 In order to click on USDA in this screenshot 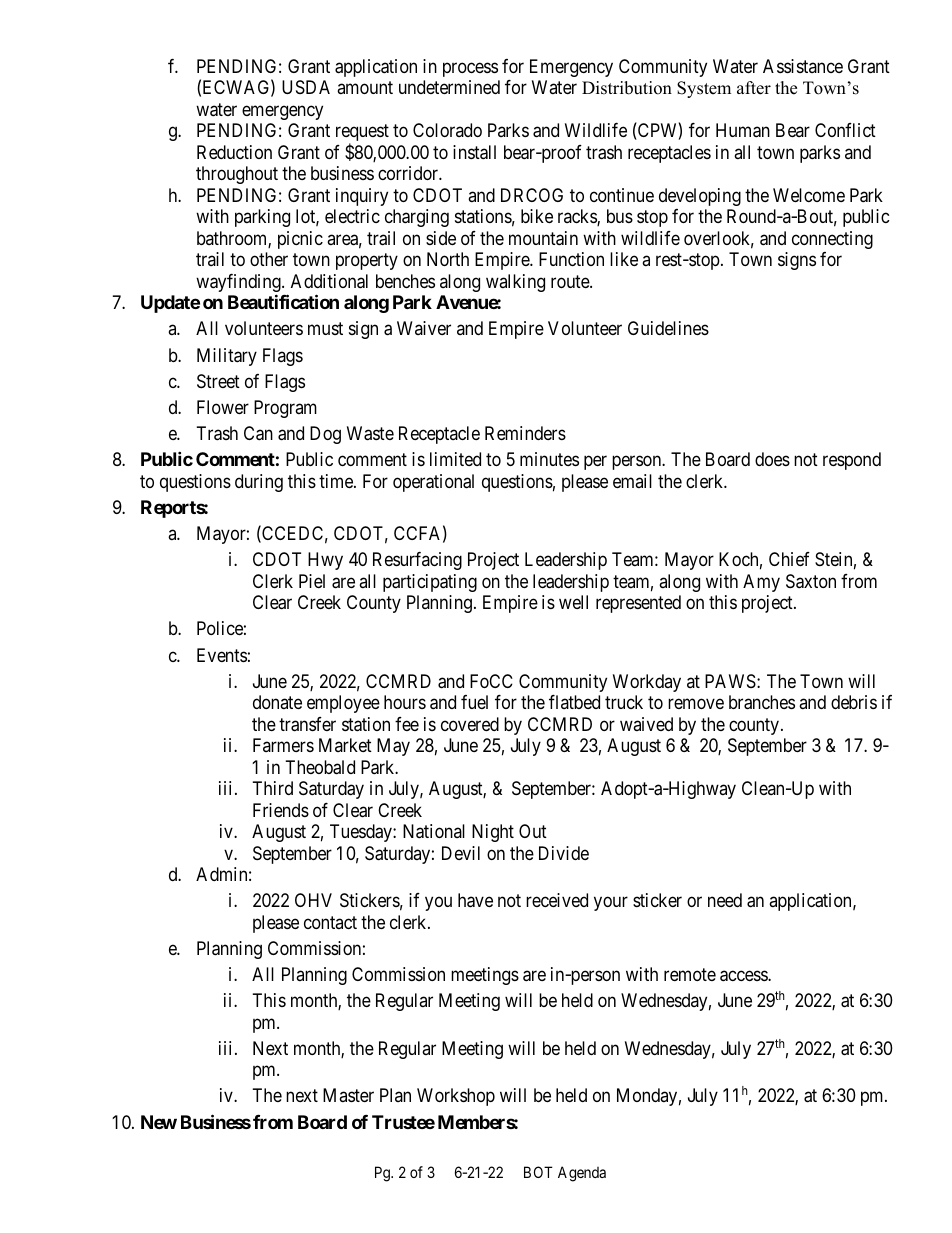, I will do `click(306, 87)`.
